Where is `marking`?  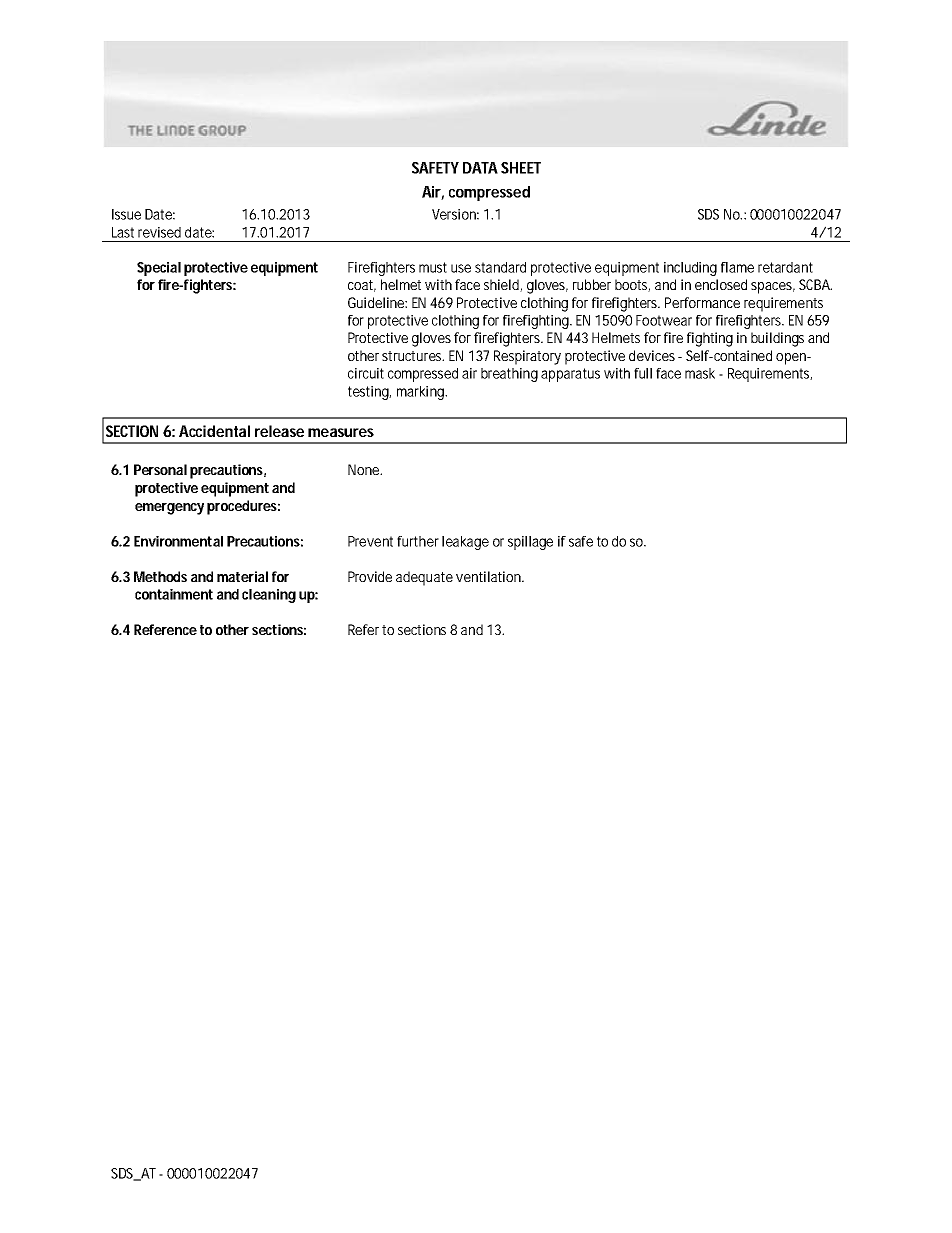
marking is located at coordinates (422, 393).
